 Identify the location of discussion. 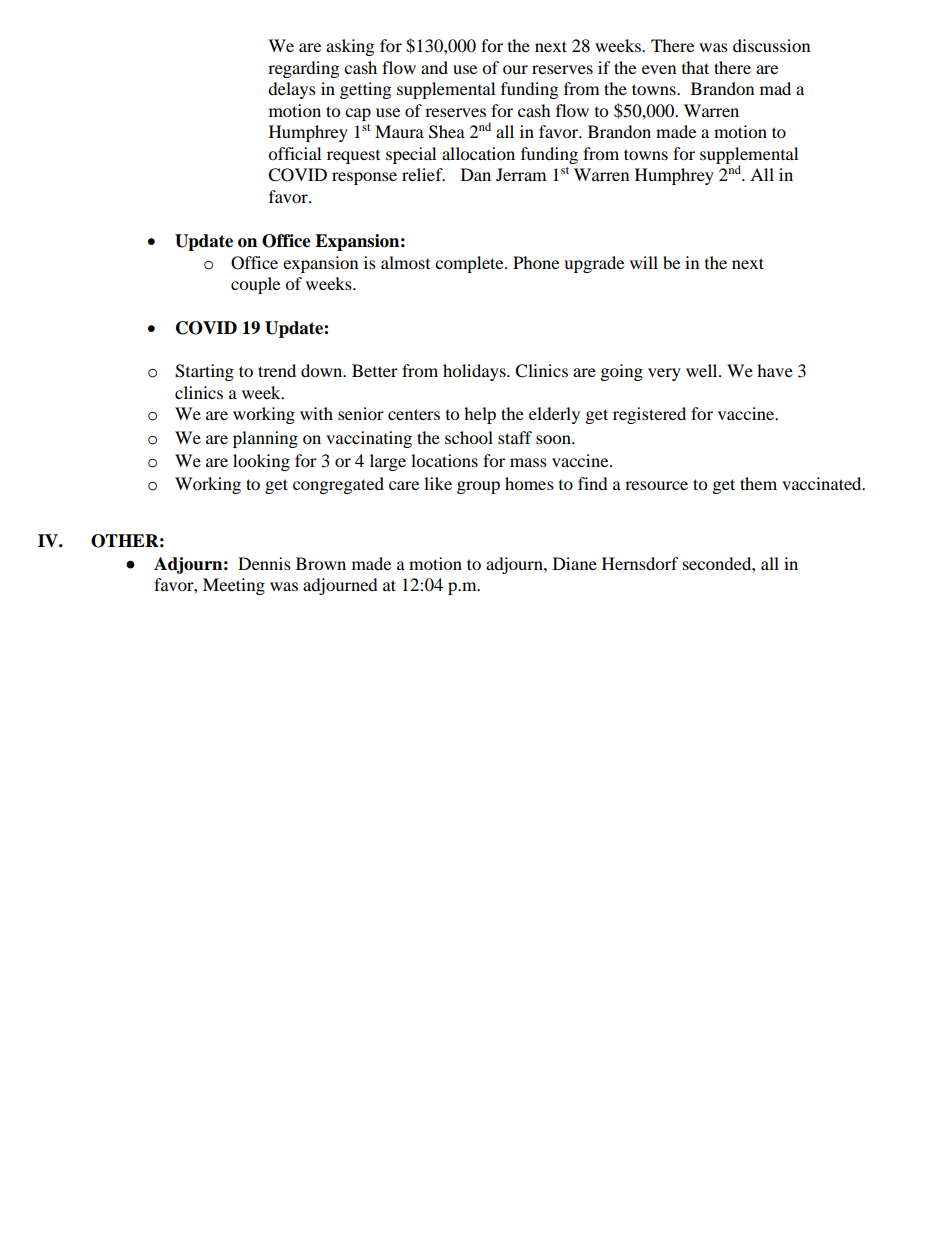
(771, 45).
